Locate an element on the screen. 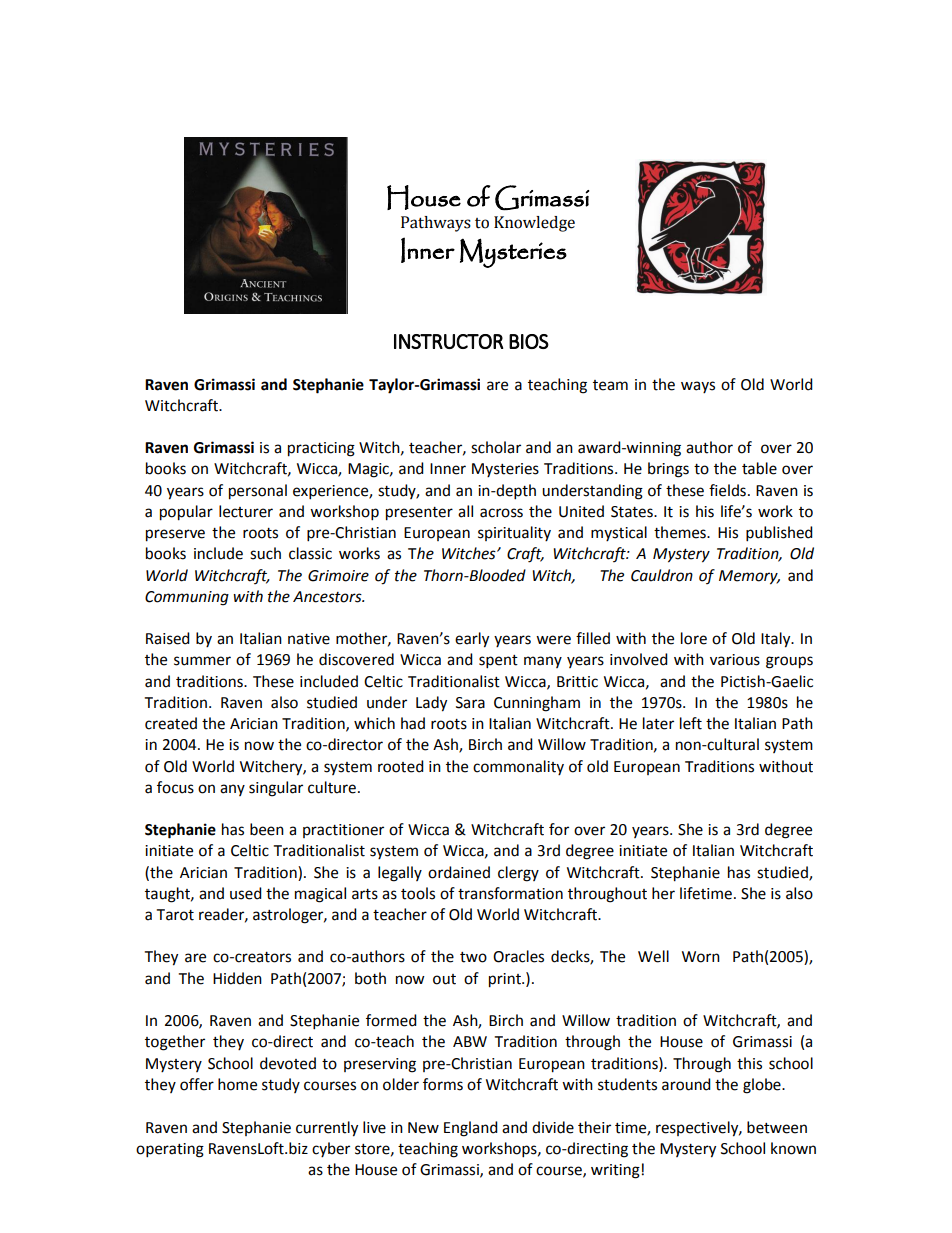 The height and width of the screenshot is (1233, 952). Sara is located at coordinates (470, 703).
